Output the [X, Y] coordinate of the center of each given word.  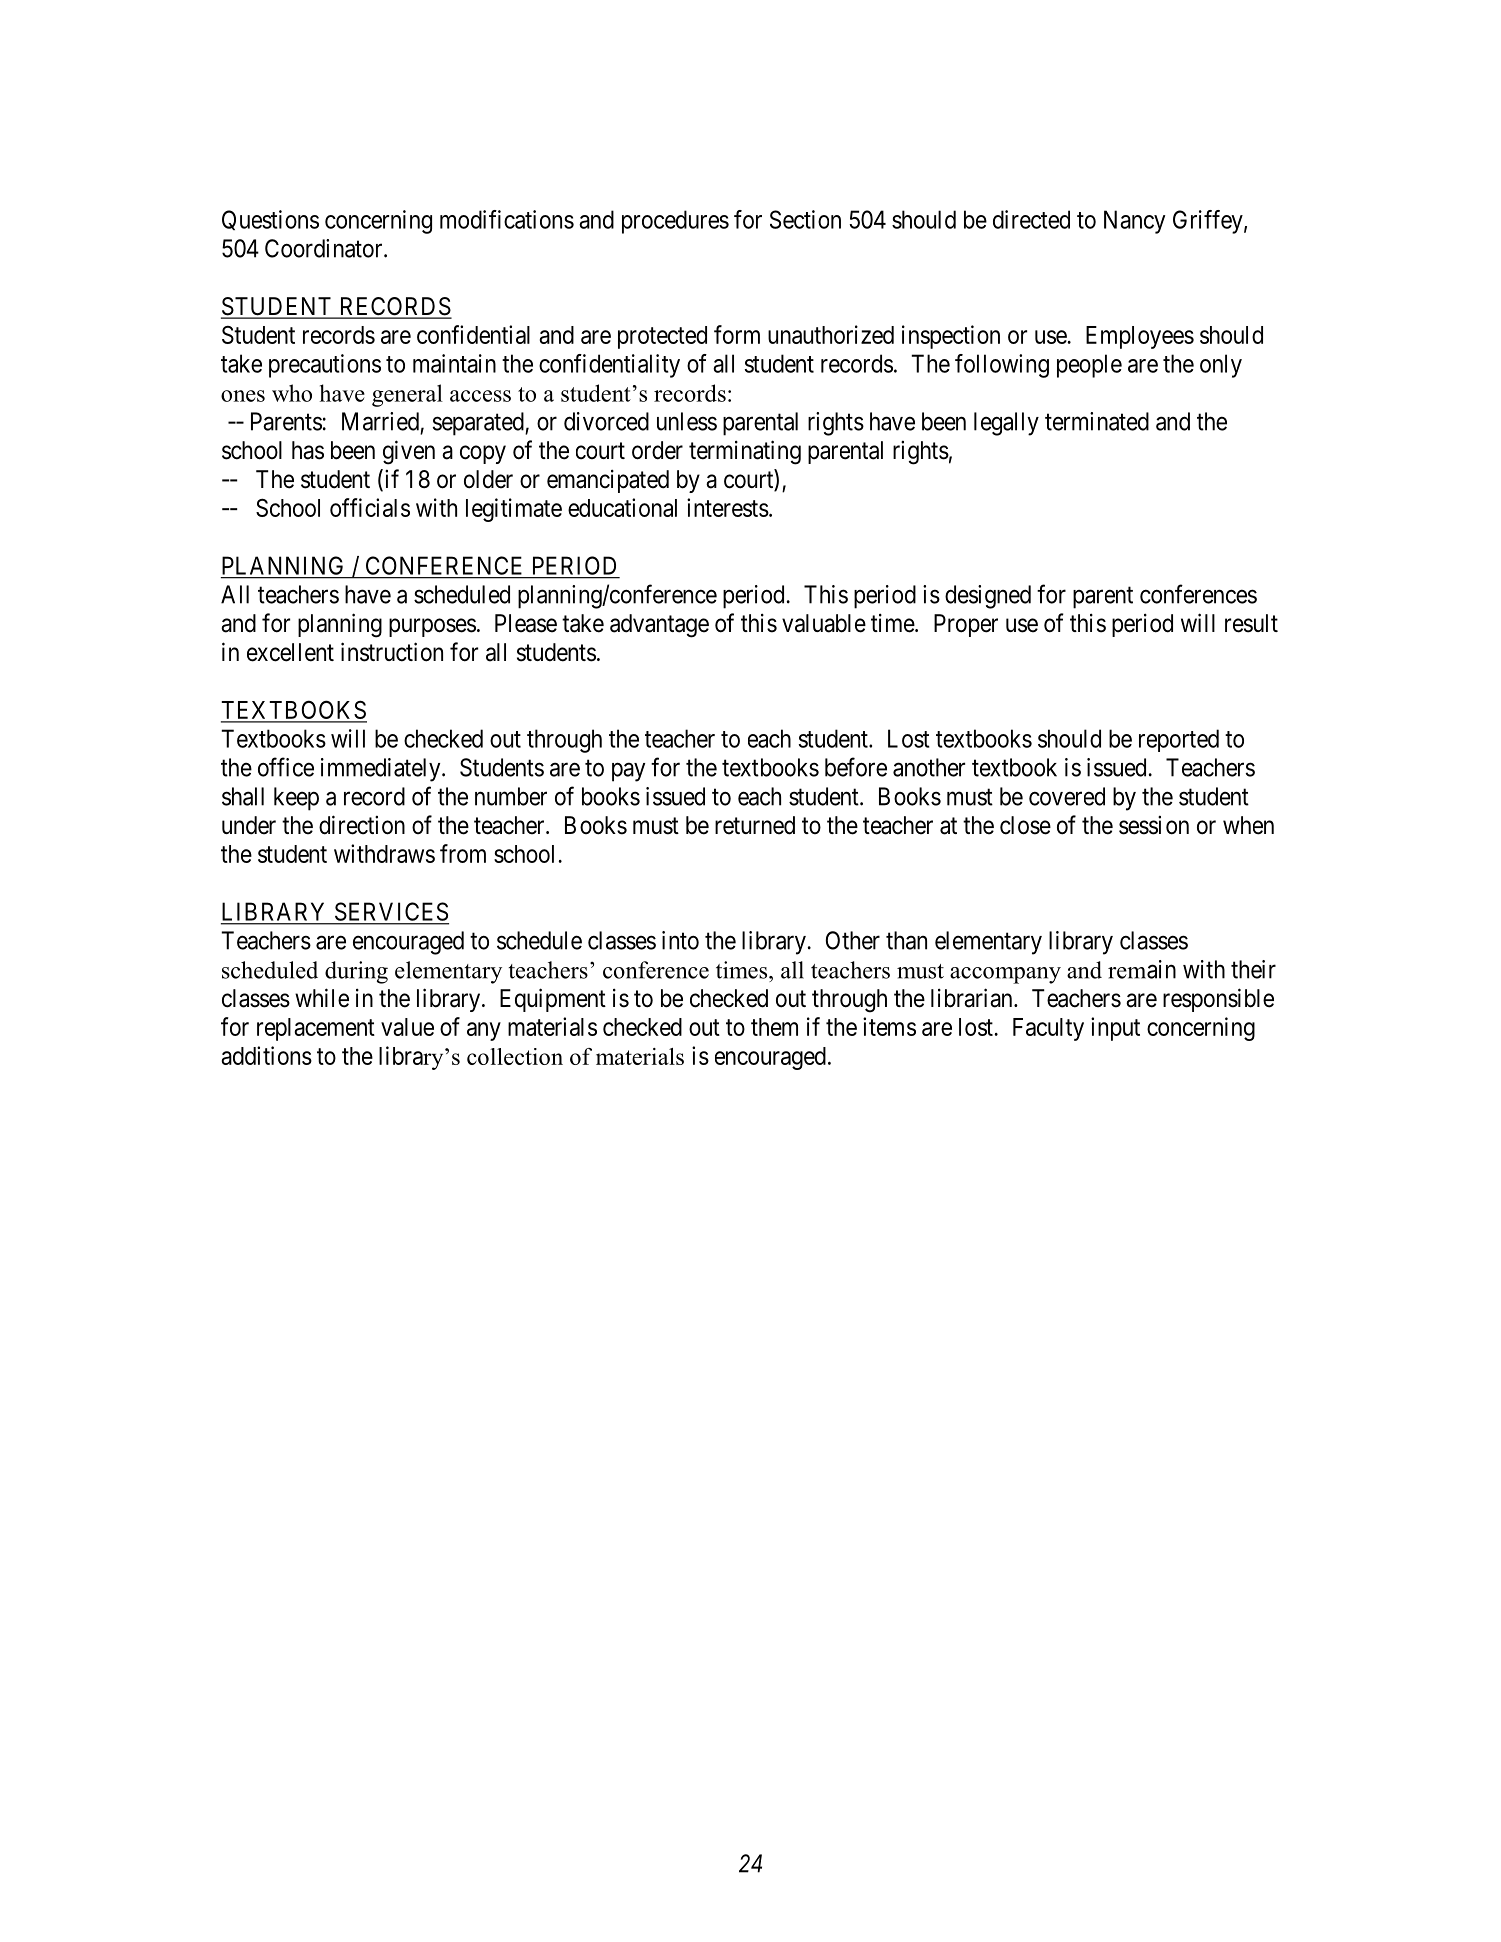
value [407, 1027]
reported [1179, 740]
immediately [382, 770]
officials [370, 507]
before [856, 767]
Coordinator [325, 248]
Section [805, 219]
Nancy [1135, 222]
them [774, 1027]
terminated [1097, 421]
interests [728, 507]
